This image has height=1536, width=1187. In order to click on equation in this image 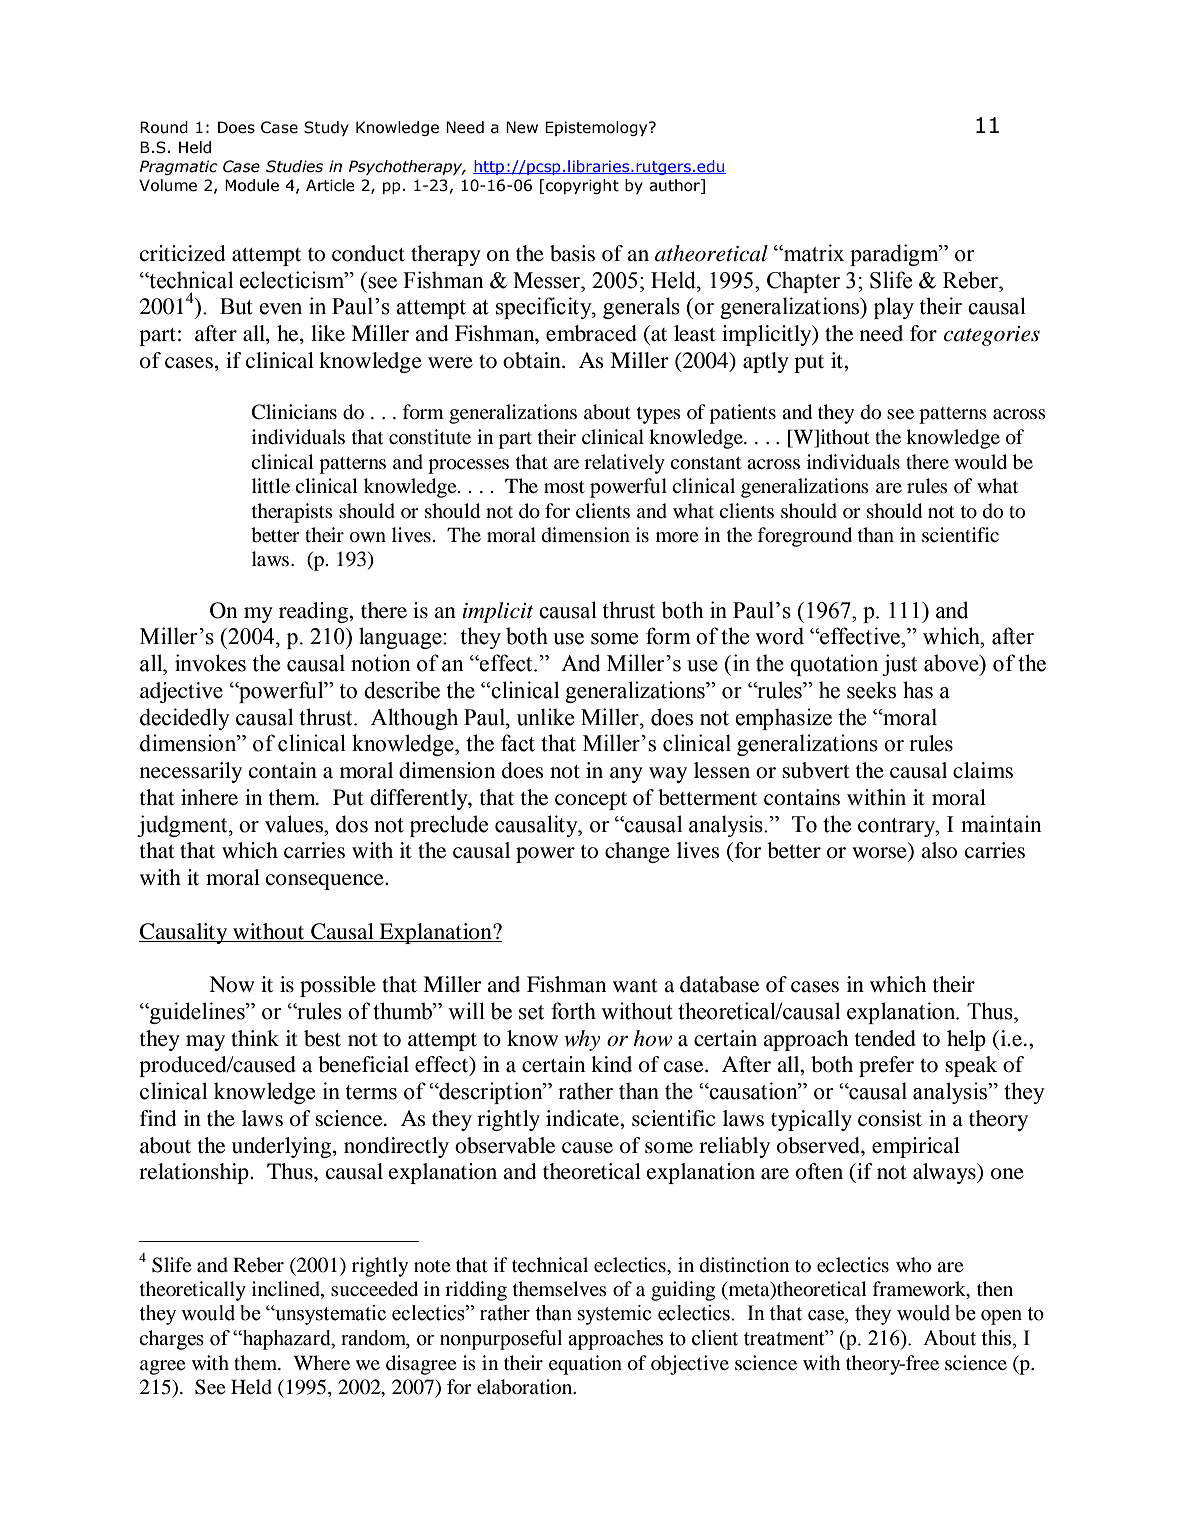, I will do `click(585, 1365)`.
